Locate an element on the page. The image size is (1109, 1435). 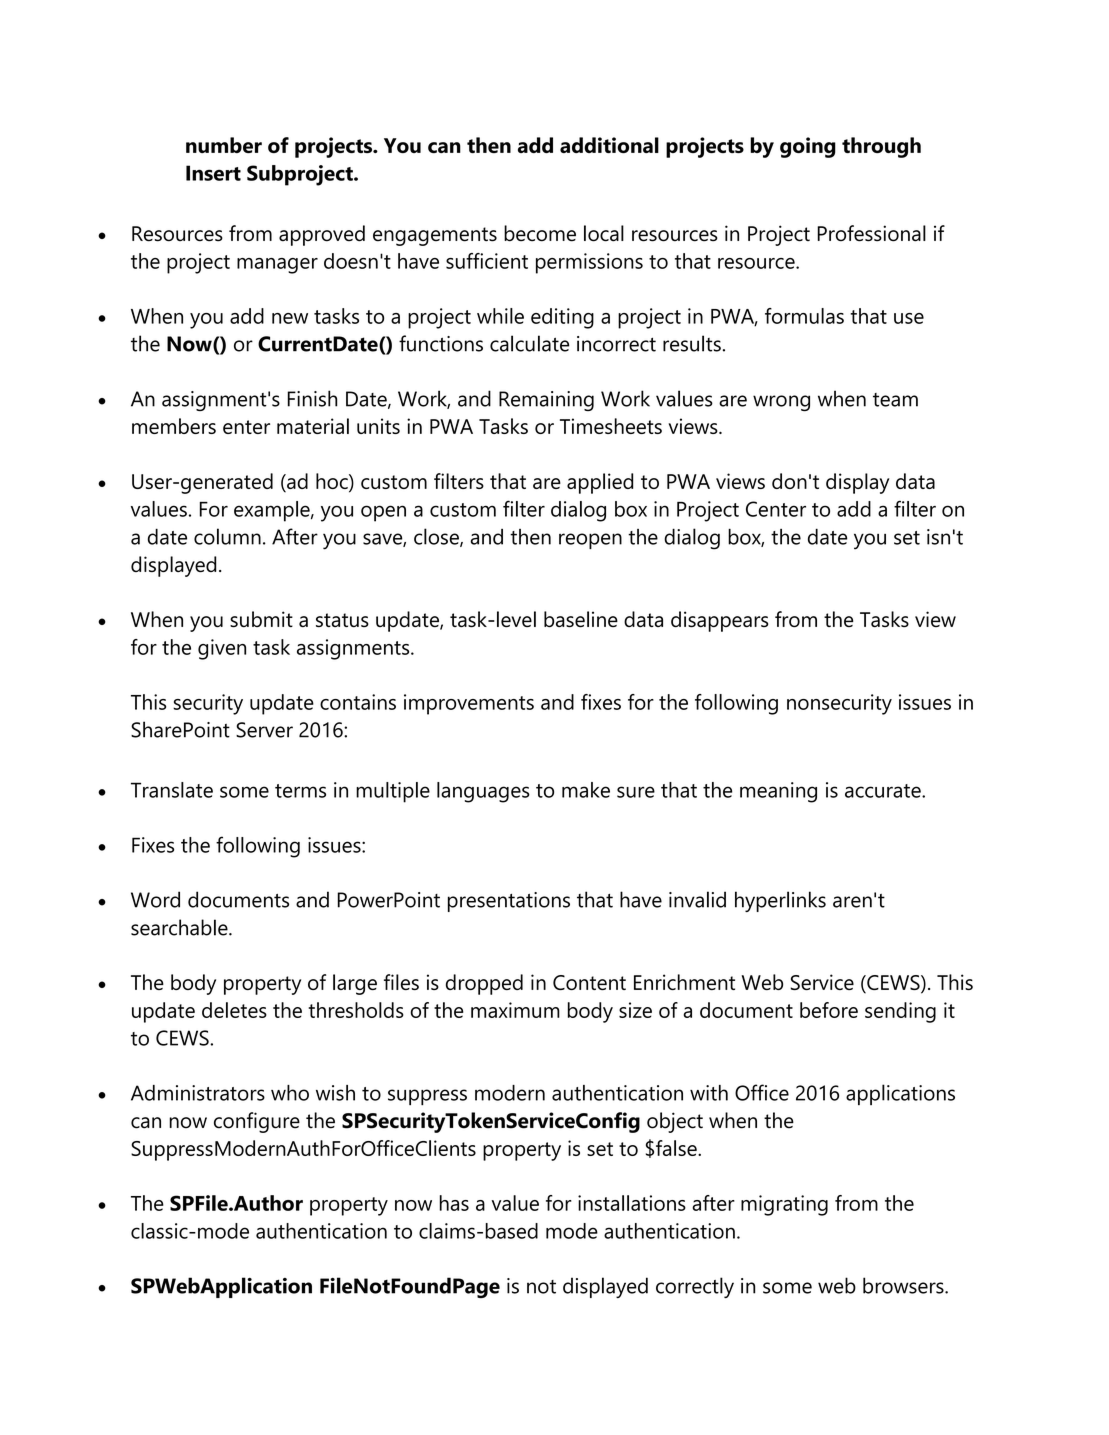
meaning is located at coordinates (778, 792).
